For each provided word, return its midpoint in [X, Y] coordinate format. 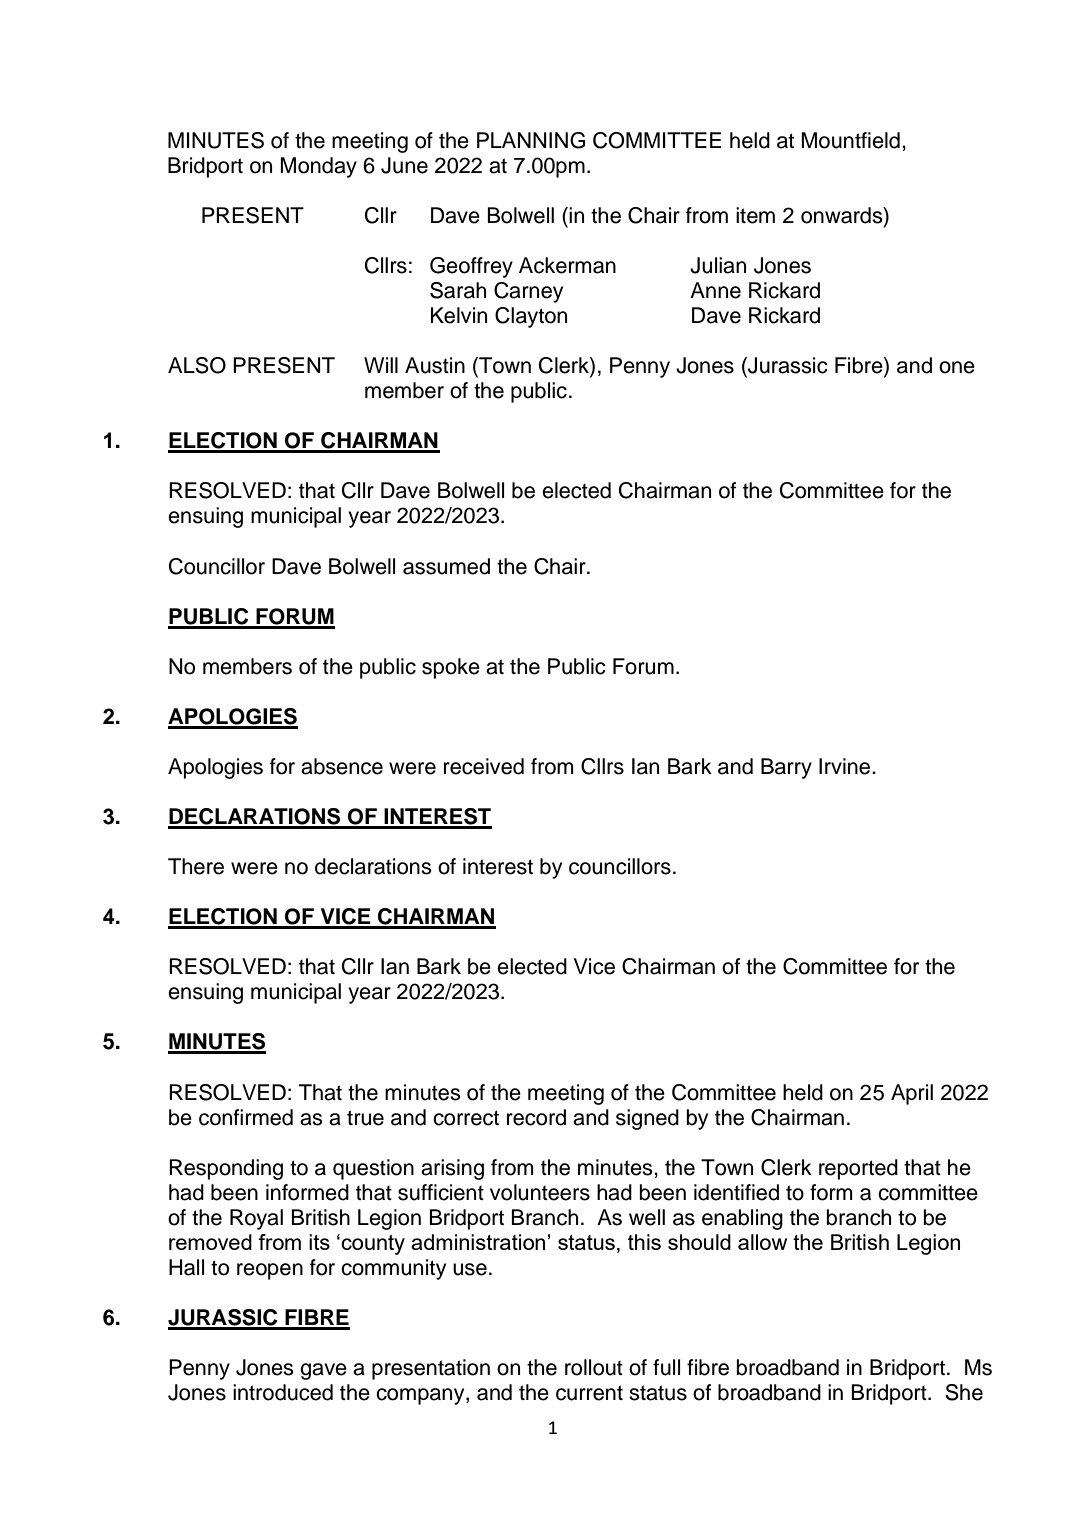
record [536, 1117]
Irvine [846, 766]
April [912, 1094]
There [196, 866]
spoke [451, 668]
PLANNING [531, 140]
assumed [446, 566]
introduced [283, 1392]
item [755, 215]
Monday [318, 167]
